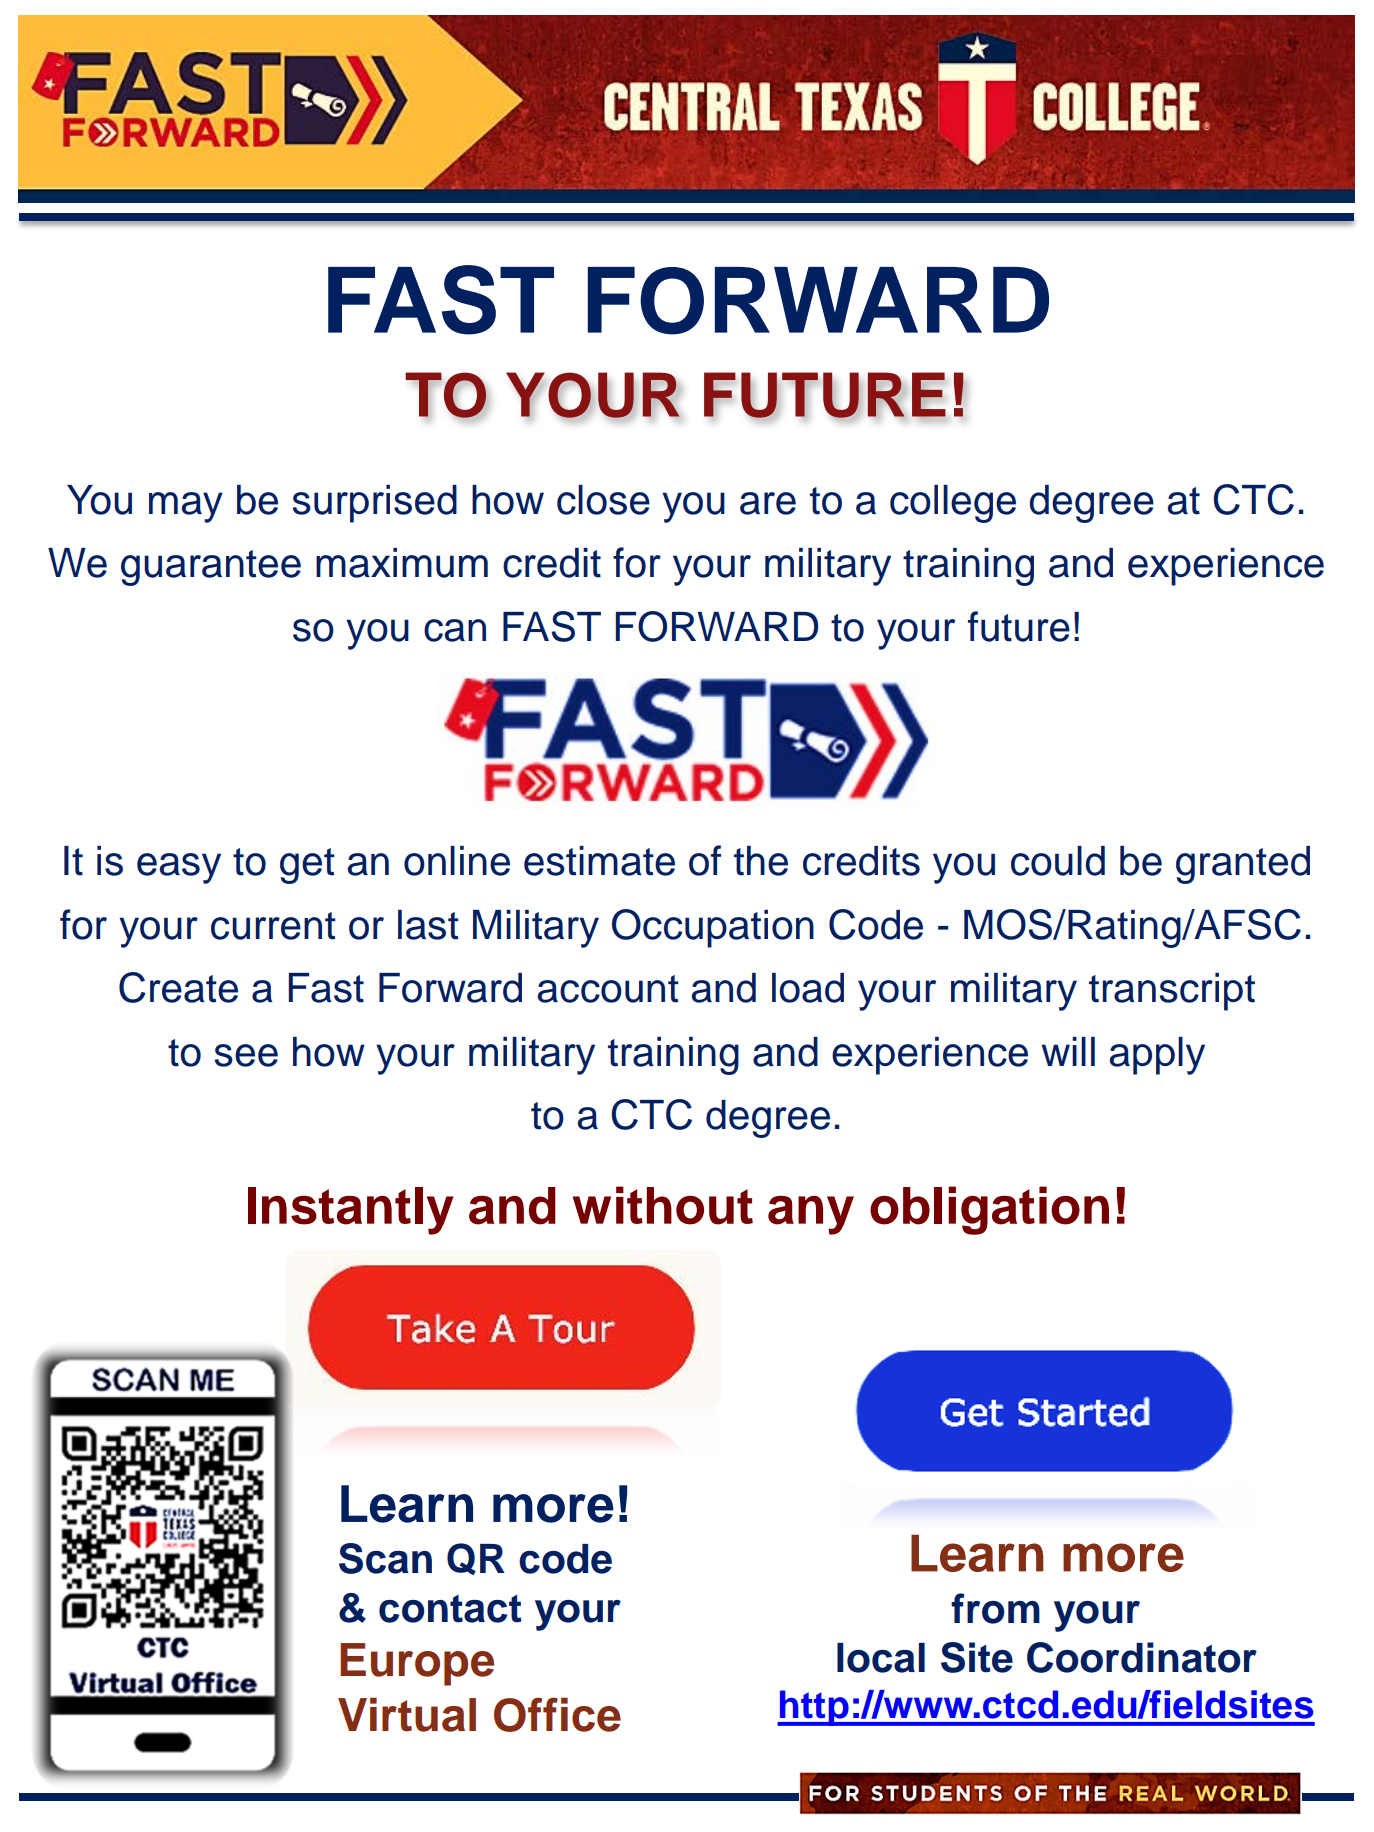 Image resolution: width=1374 pixels, height=1832 pixels. What do you see at coordinates (374, 504) in the screenshot?
I see `surprised` at bounding box center [374, 504].
